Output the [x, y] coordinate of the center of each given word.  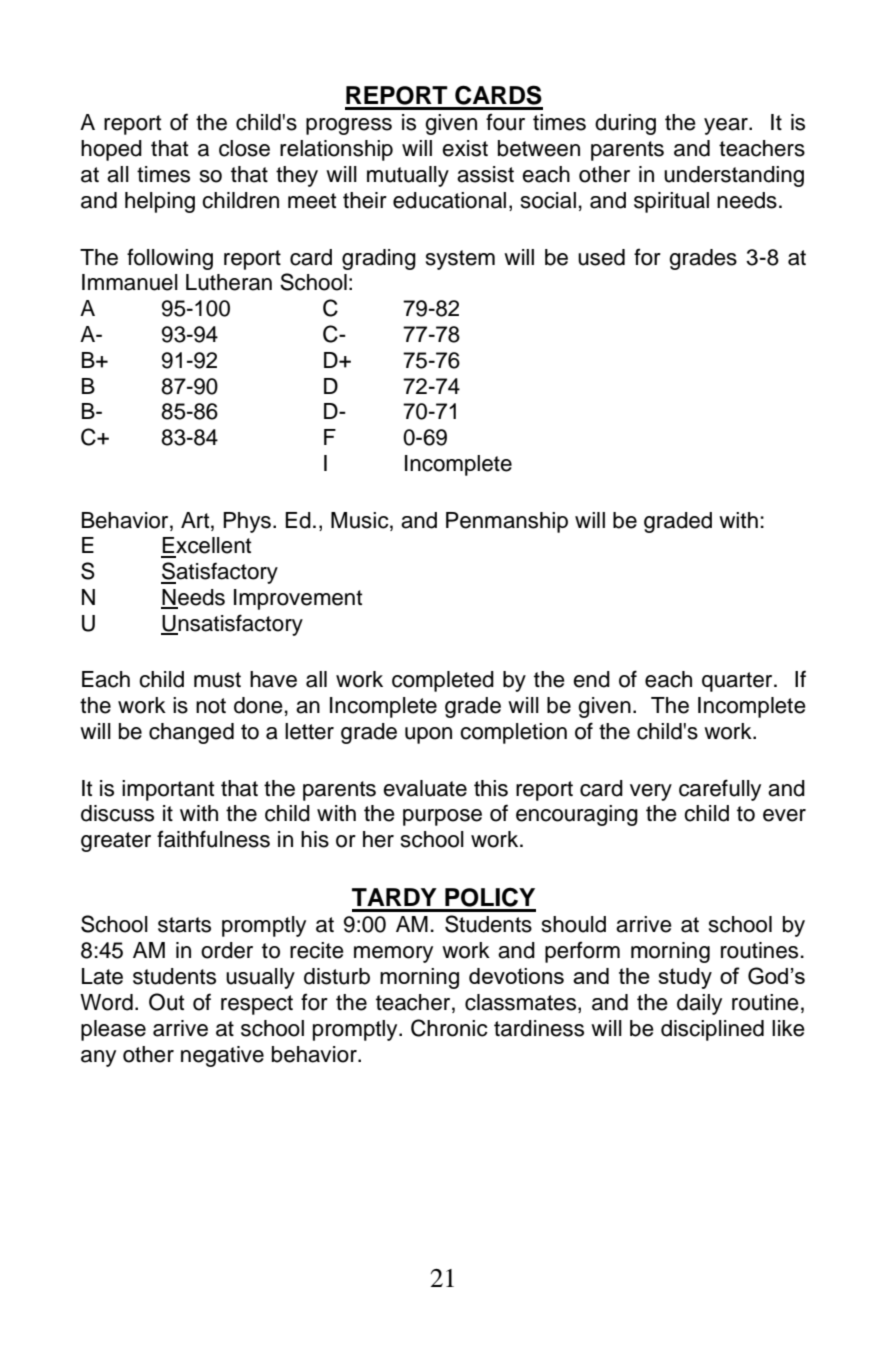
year [727, 126]
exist [465, 148]
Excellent [206, 545]
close [244, 148]
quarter [738, 682]
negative [222, 1056]
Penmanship [507, 522]
